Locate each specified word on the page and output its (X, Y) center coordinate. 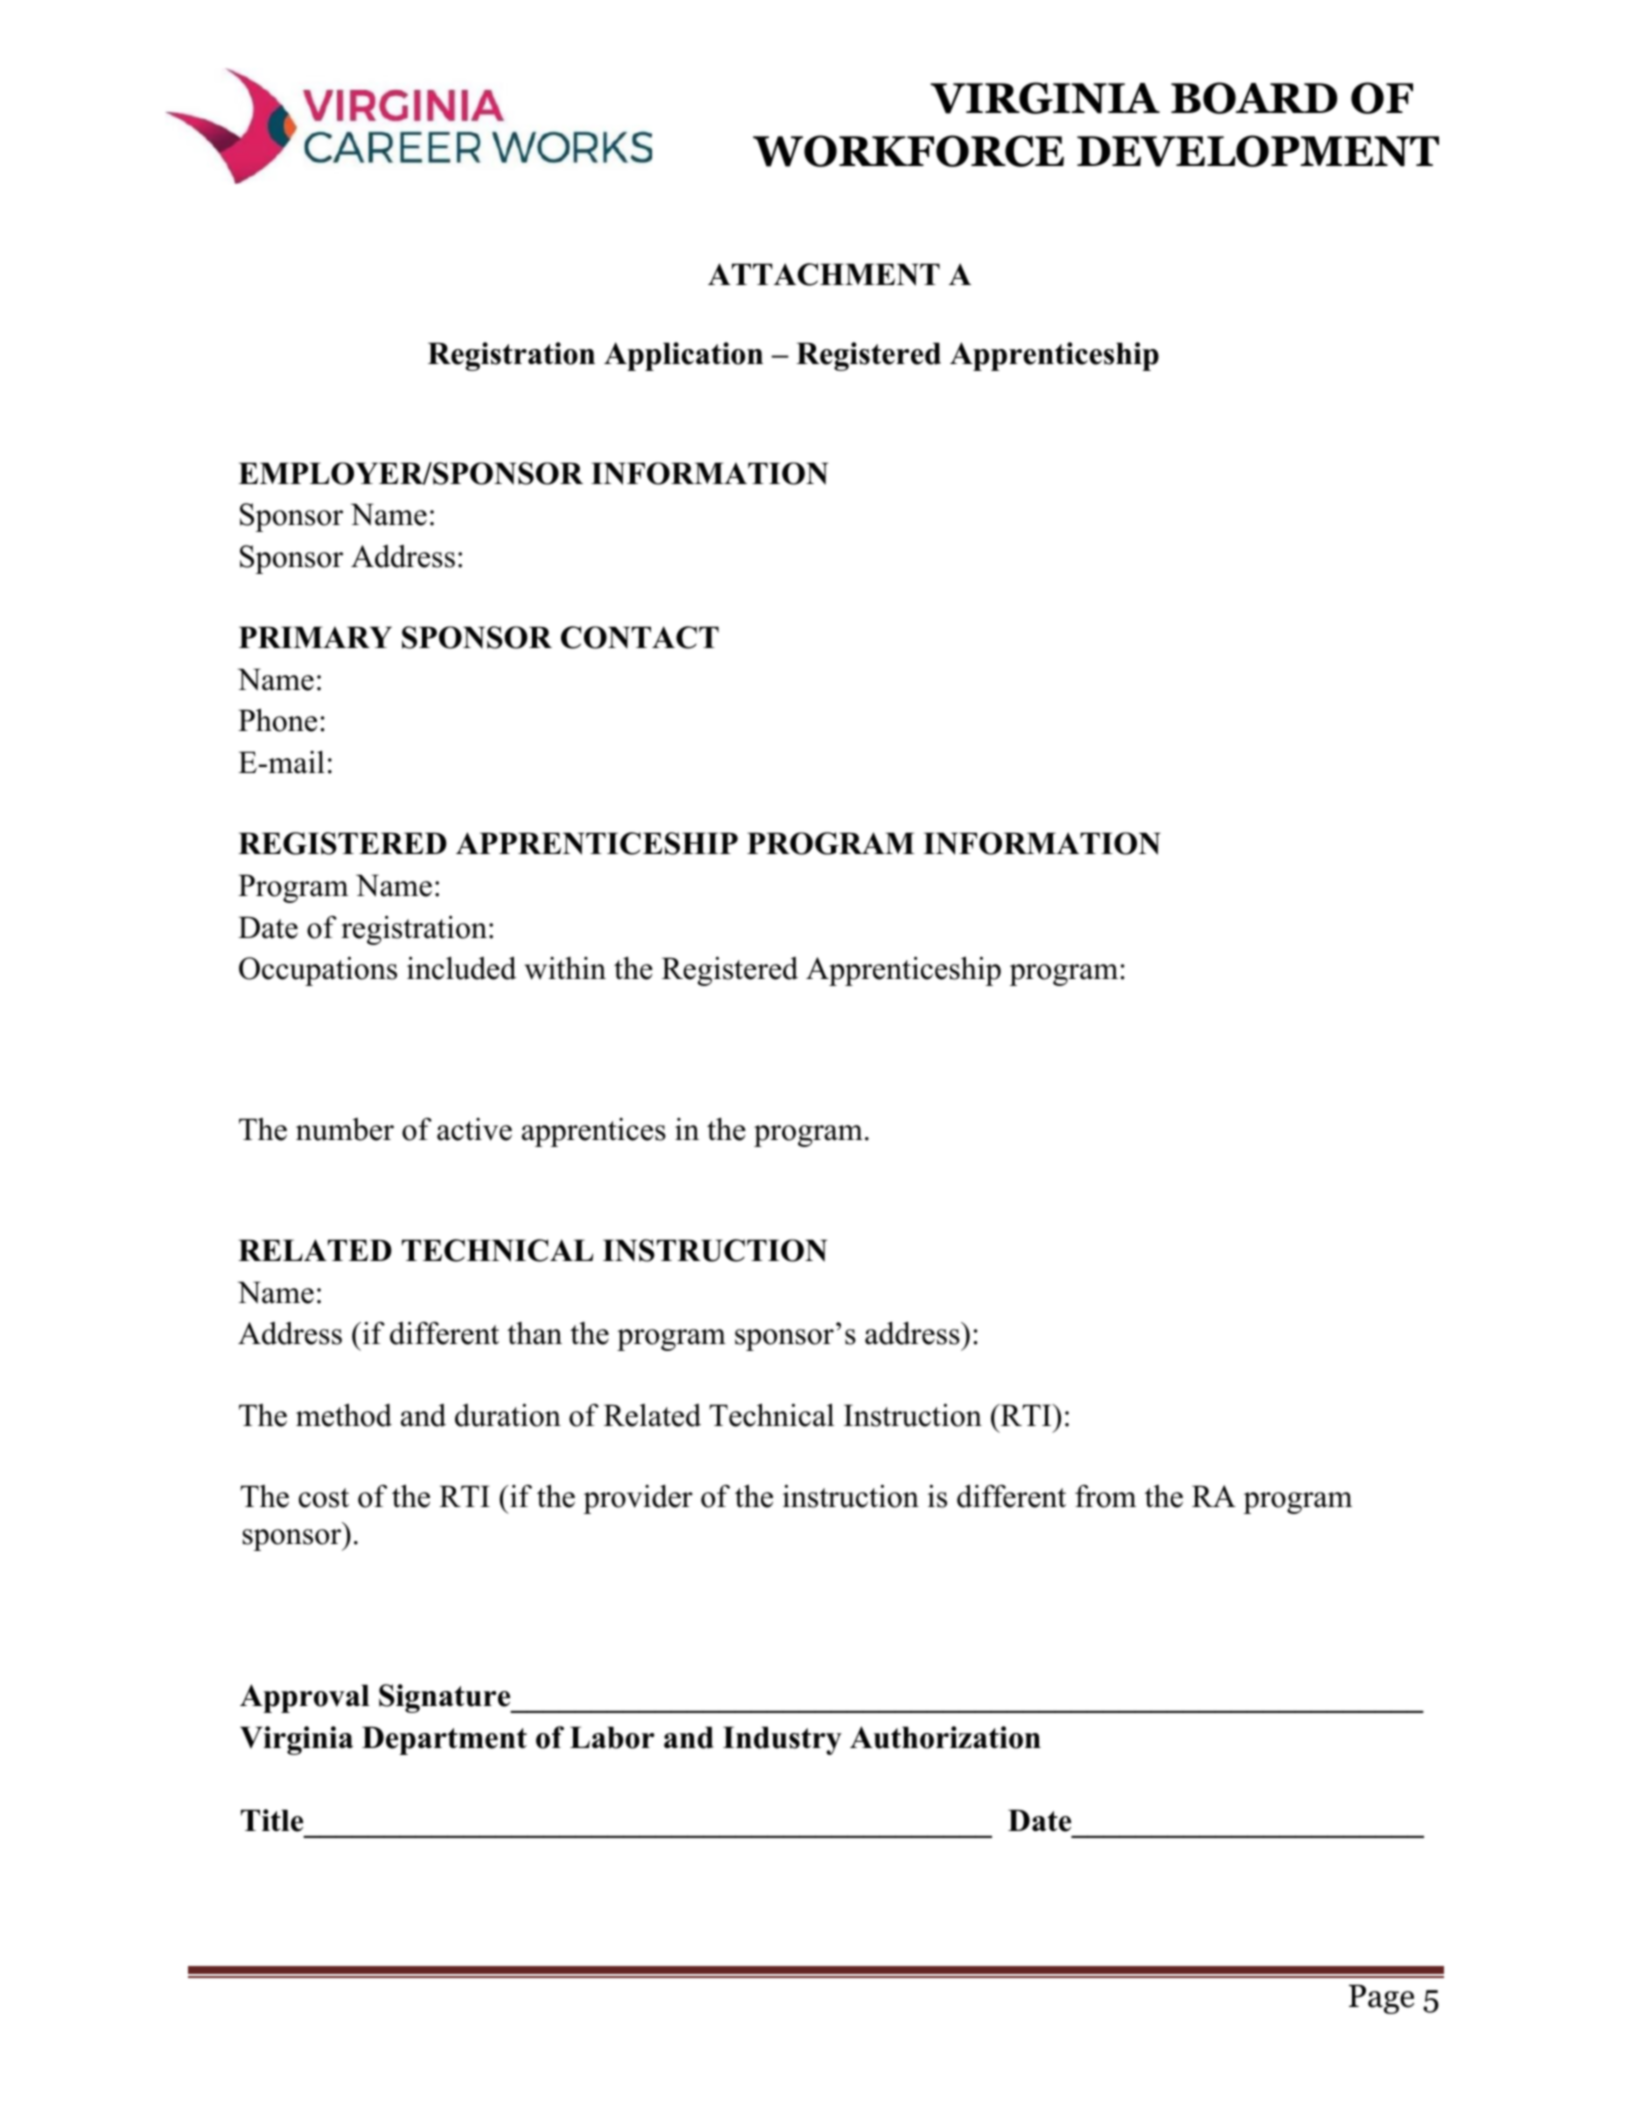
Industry (782, 1740)
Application (683, 356)
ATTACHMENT (824, 274)
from (1105, 1496)
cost (324, 1498)
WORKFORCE (908, 151)
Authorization (945, 1737)
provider (638, 1499)
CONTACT (640, 637)
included (461, 968)
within (565, 968)
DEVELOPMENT (1258, 151)
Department (444, 1740)
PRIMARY (315, 637)
